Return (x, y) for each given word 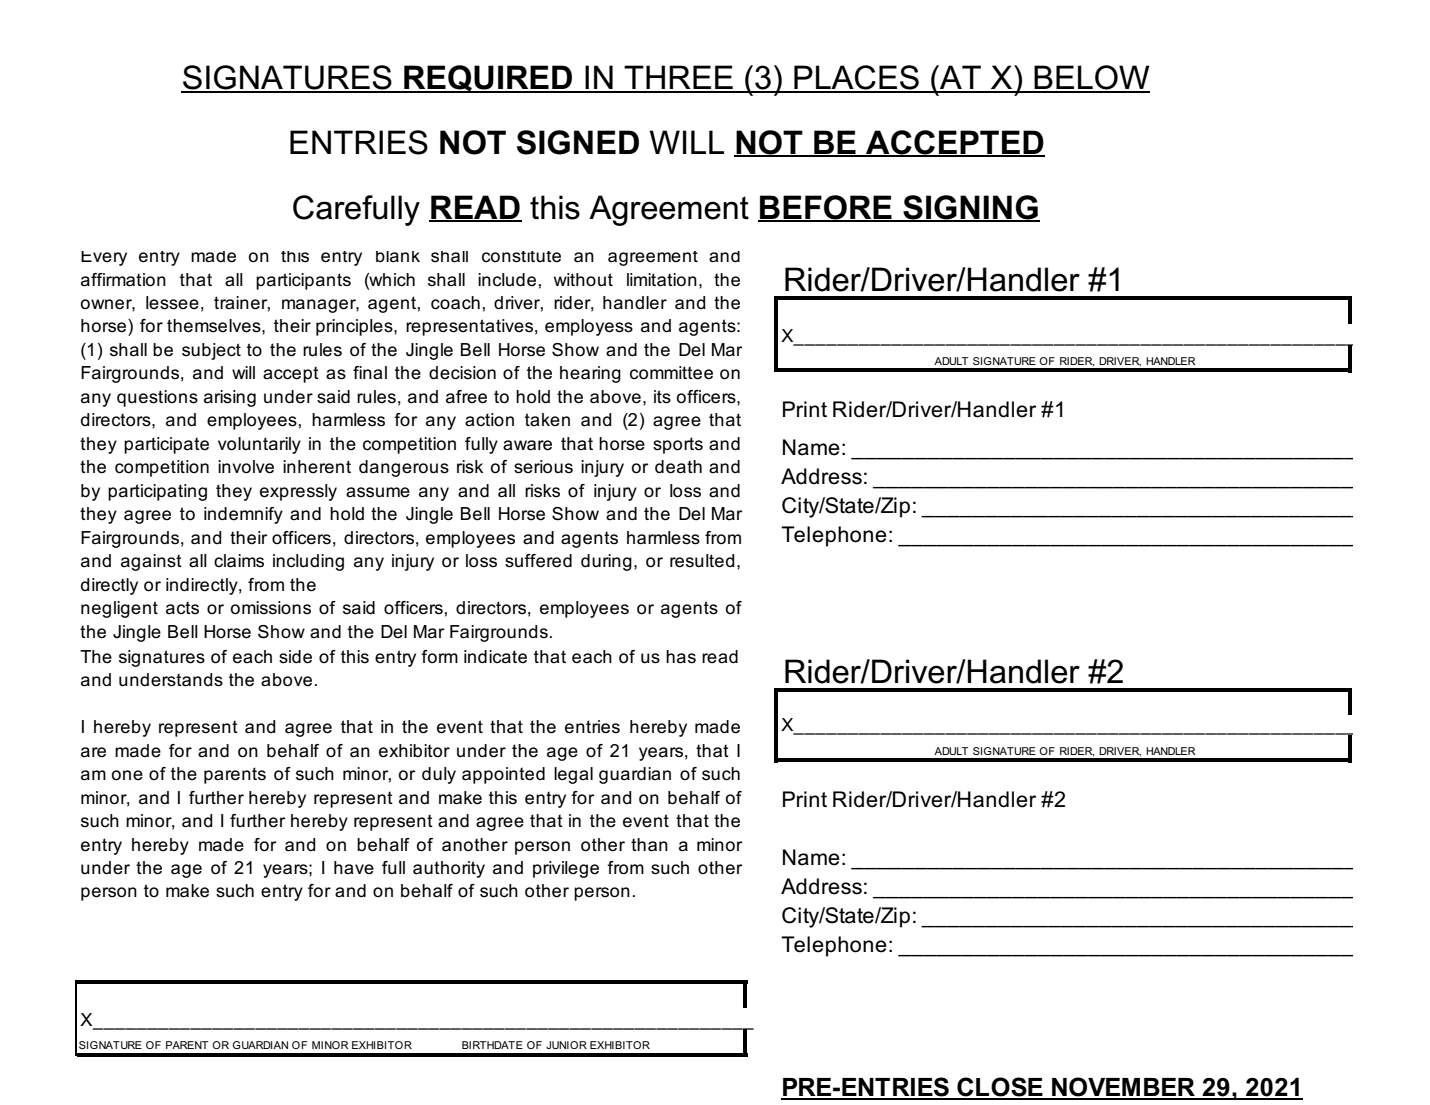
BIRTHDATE (492, 1045)
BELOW (1091, 78)
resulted (702, 561)
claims (239, 561)
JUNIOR (566, 1045)
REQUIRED (488, 79)
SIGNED (578, 142)
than (649, 845)
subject (211, 351)
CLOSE (1000, 1088)
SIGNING (970, 208)
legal (573, 775)
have (354, 868)
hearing (590, 374)
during (606, 562)
